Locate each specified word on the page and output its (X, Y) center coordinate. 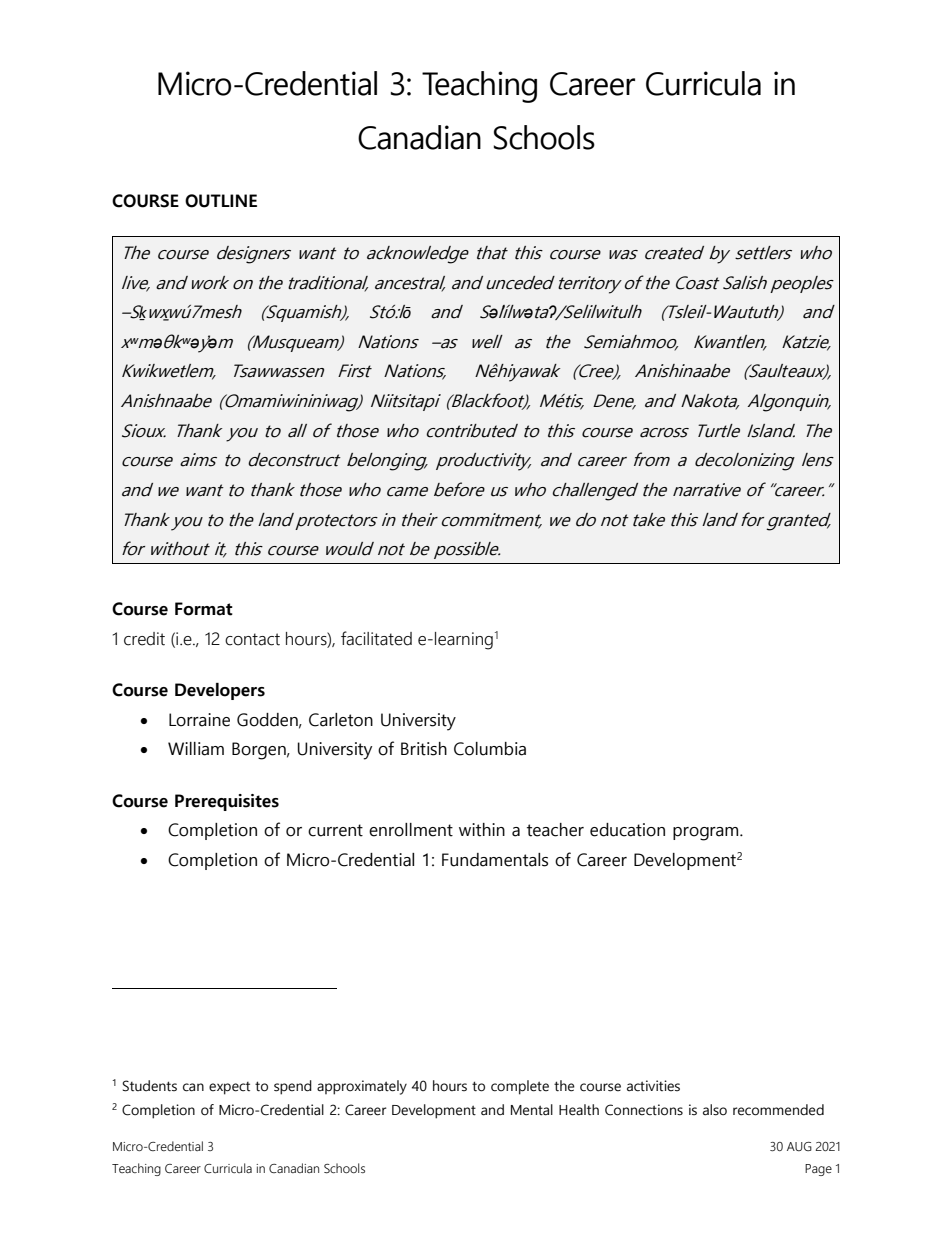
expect (229, 1088)
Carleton (341, 720)
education (627, 830)
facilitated (376, 638)
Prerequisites (227, 802)
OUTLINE (221, 201)
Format (204, 609)
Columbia (490, 749)
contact (252, 639)
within (482, 830)
